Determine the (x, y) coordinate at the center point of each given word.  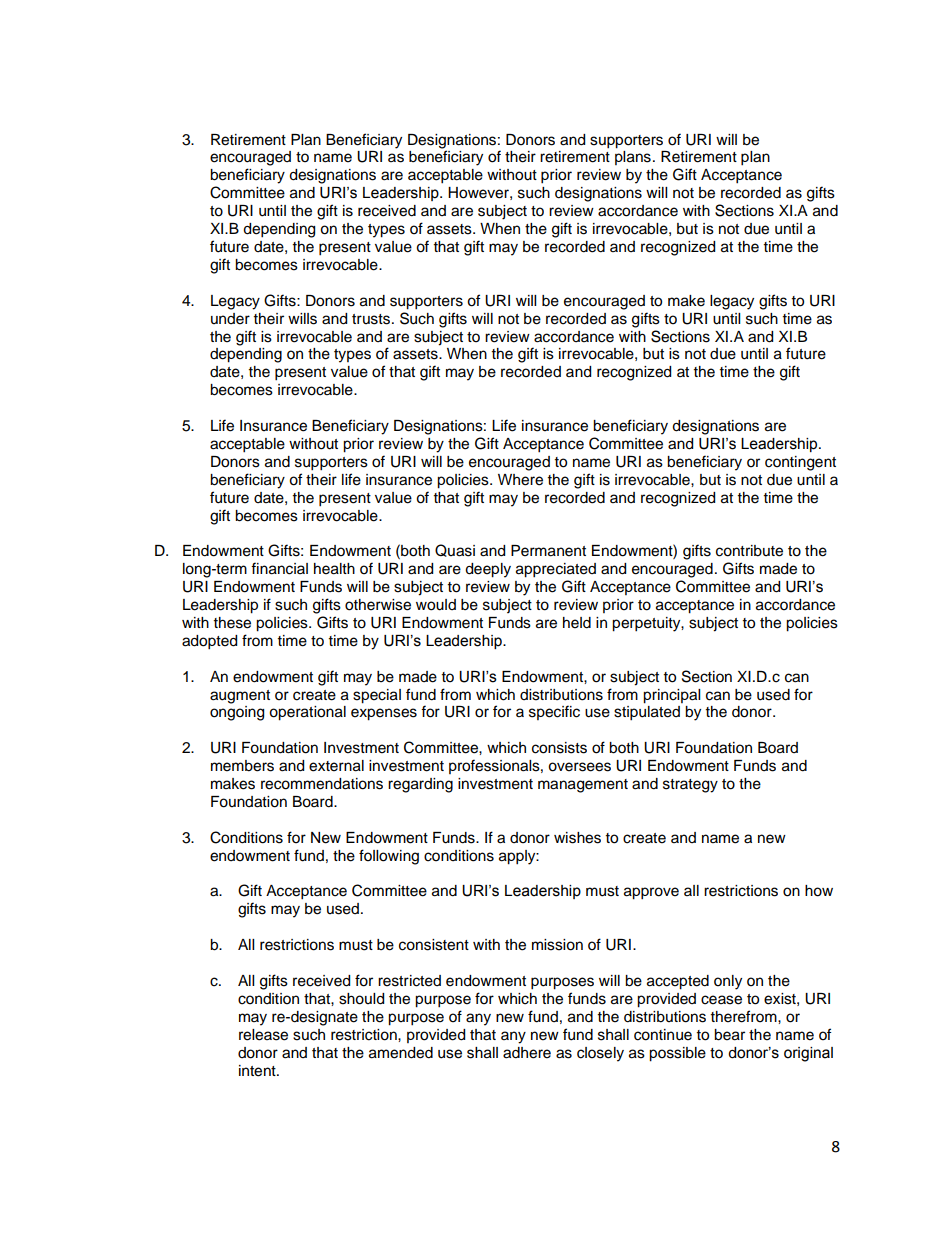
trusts (371, 319)
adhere (527, 1053)
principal (671, 696)
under (230, 319)
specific (554, 712)
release (263, 1035)
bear (729, 1035)
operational (307, 713)
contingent (800, 463)
